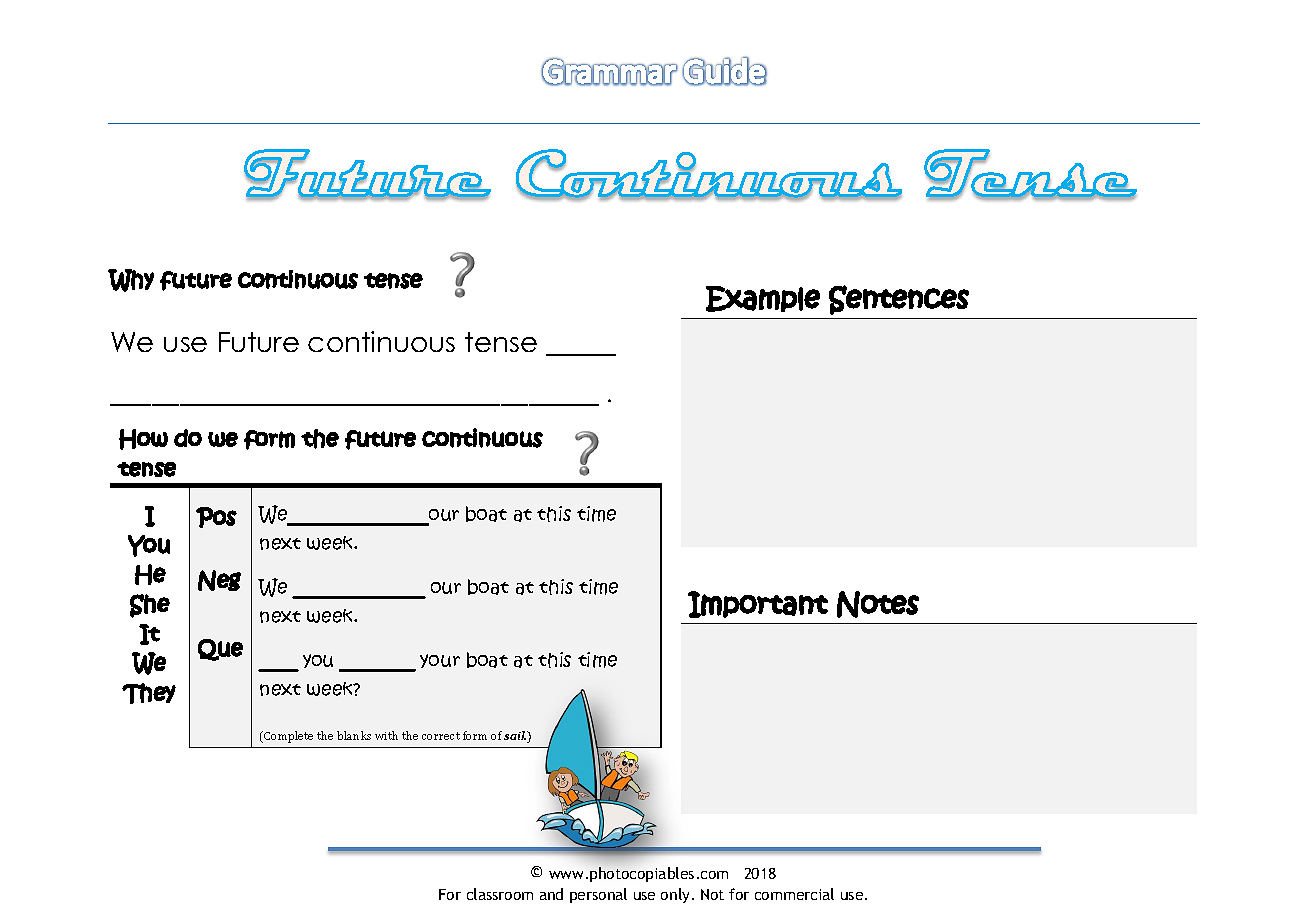 The width and height of the screenshot is (1308, 924). Describe the element at coordinates (878, 604) in the screenshot. I see `Notes` at that location.
